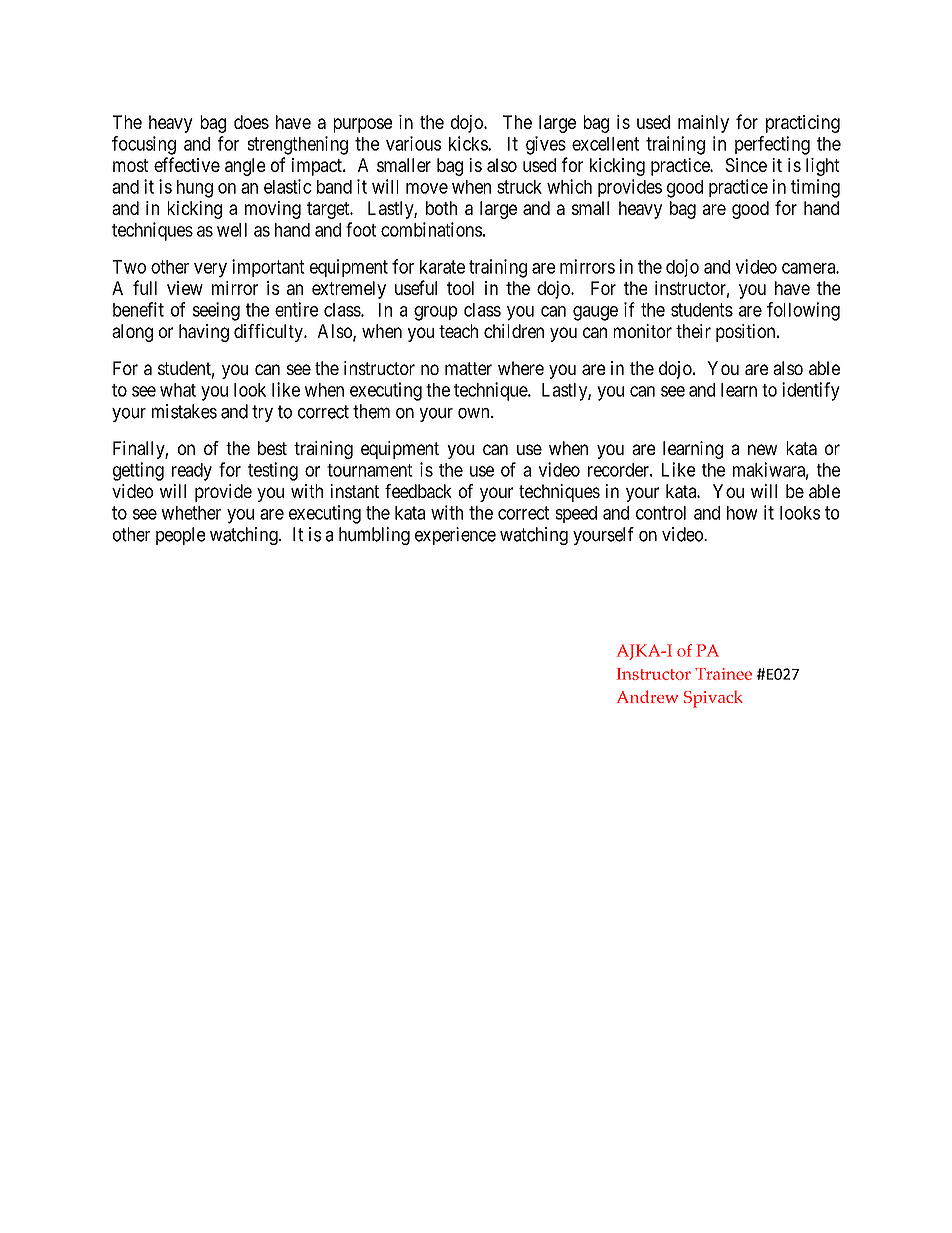 This screenshot has width=952, height=1233. What do you see at coordinates (772, 145) in the screenshot?
I see `perfecting` at bounding box center [772, 145].
